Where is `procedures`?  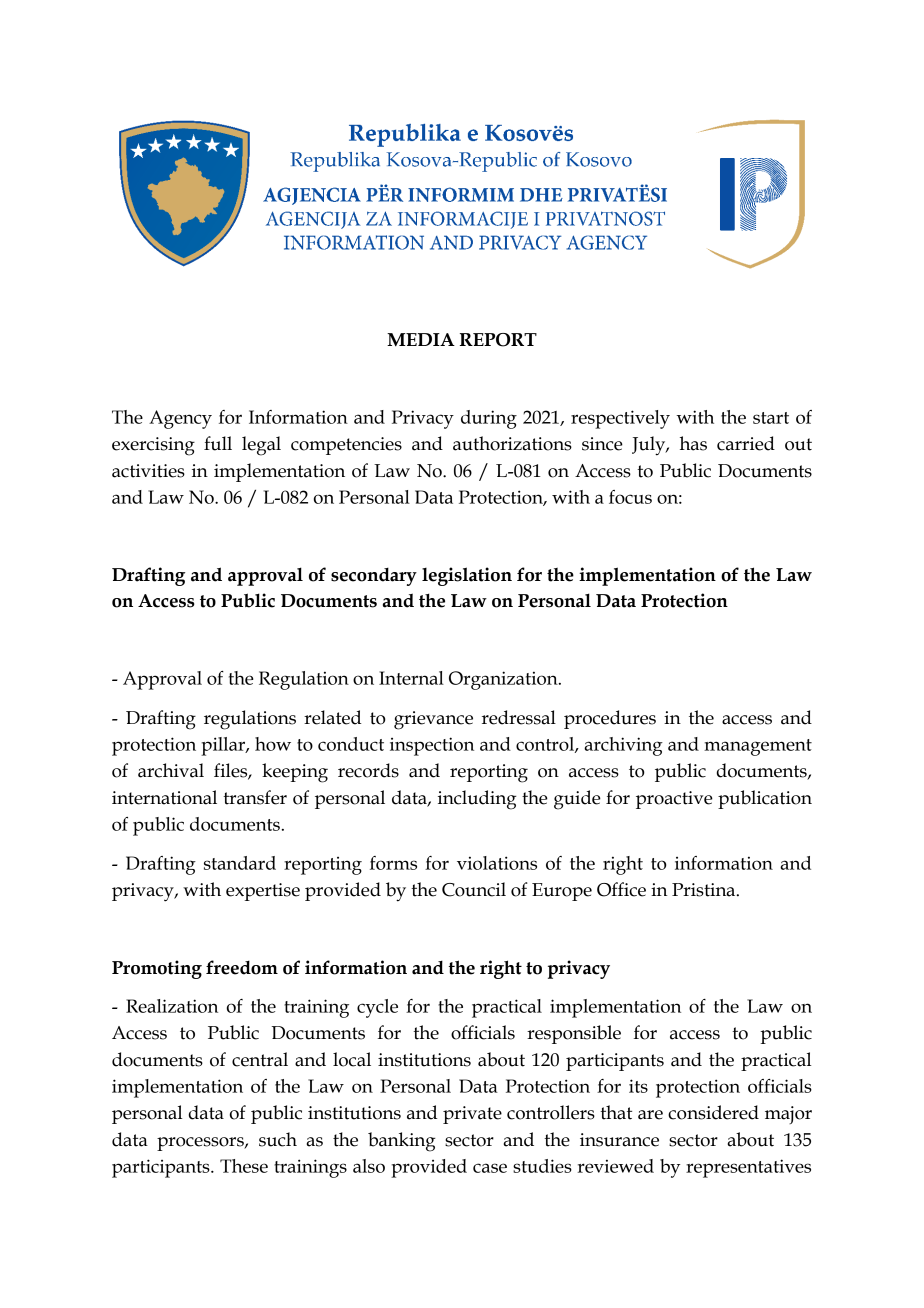 procedures is located at coordinates (610, 719).
